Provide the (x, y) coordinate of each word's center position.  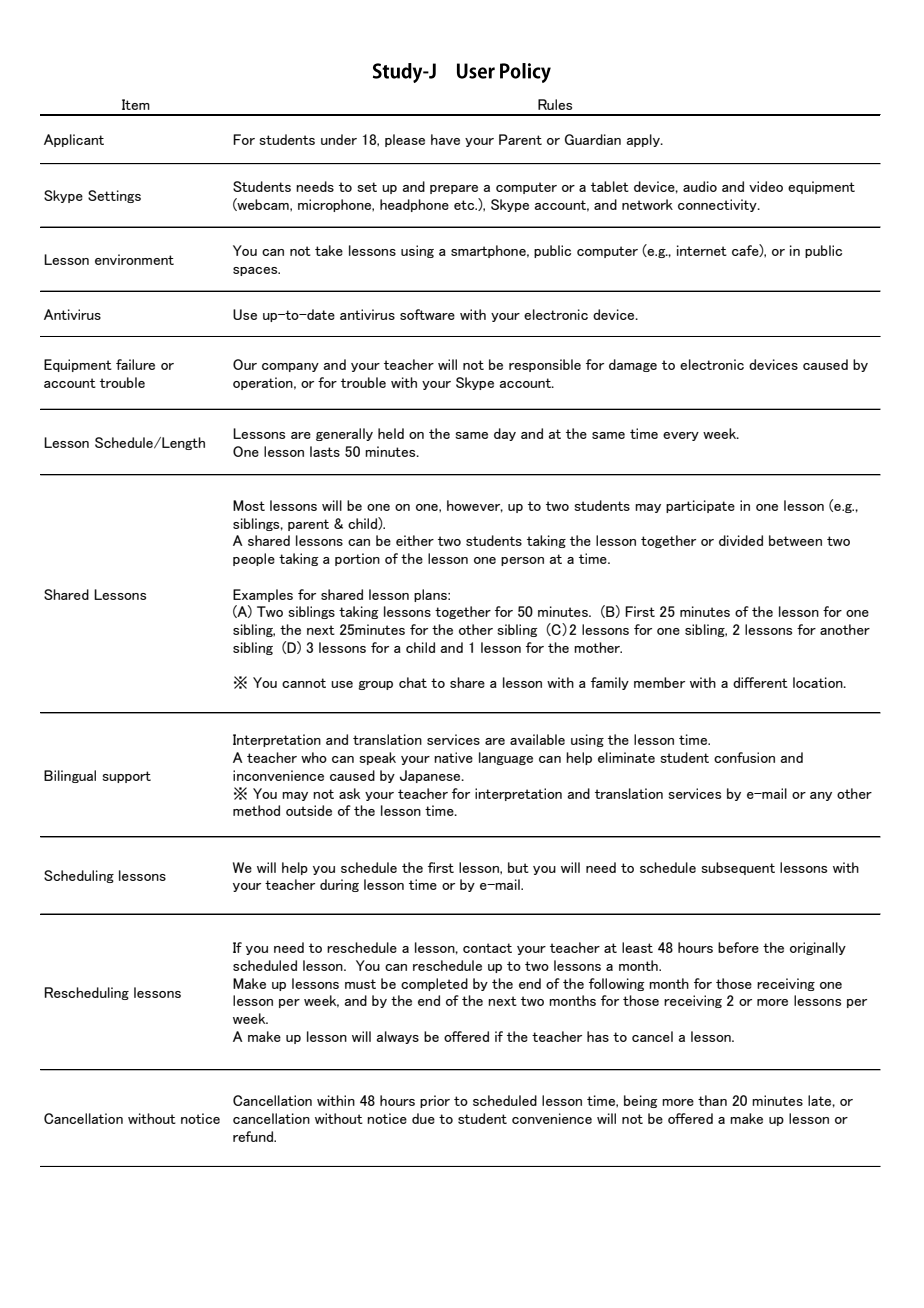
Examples (263, 595)
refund (254, 1136)
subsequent (738, 868)
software (427, 314)
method (256, 810)
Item (136, 104)
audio (700, 186)
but (518, 867)
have (445, 139)
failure (135, 364)
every (681, 436)
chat (413, 682)
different (760, 682)
